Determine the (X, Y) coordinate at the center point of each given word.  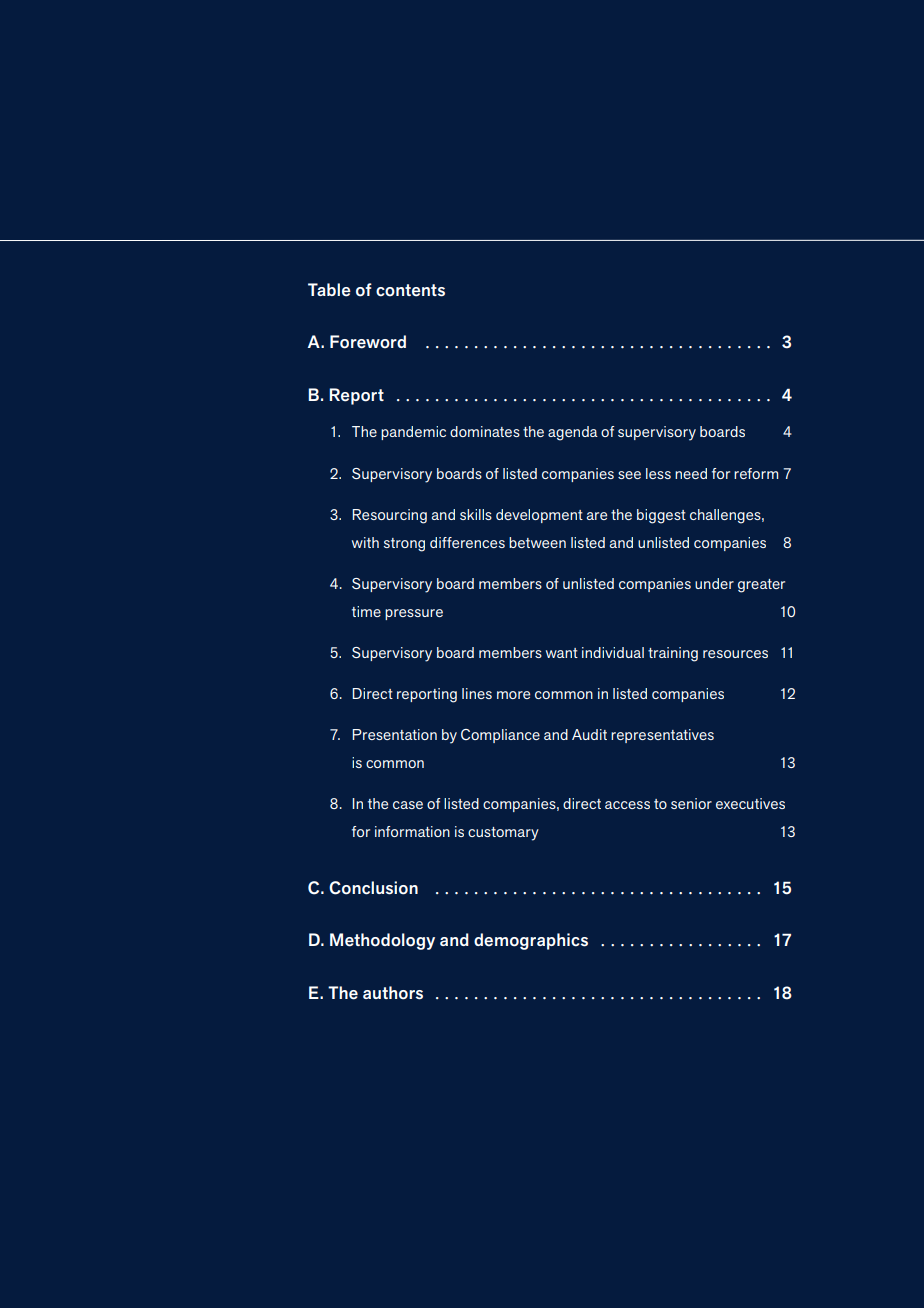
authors (393, 993)
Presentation (394, 734)
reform (756, 473)
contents (410, 290)
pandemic (413, 433)
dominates (485, 431)
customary (503, 834)
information (412, 831)
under (714, 583)
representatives (662, 736)
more (513, 695)
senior (691, 803)
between (537, 542)
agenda (573, 433)
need (691, 473)
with (365, 542)
